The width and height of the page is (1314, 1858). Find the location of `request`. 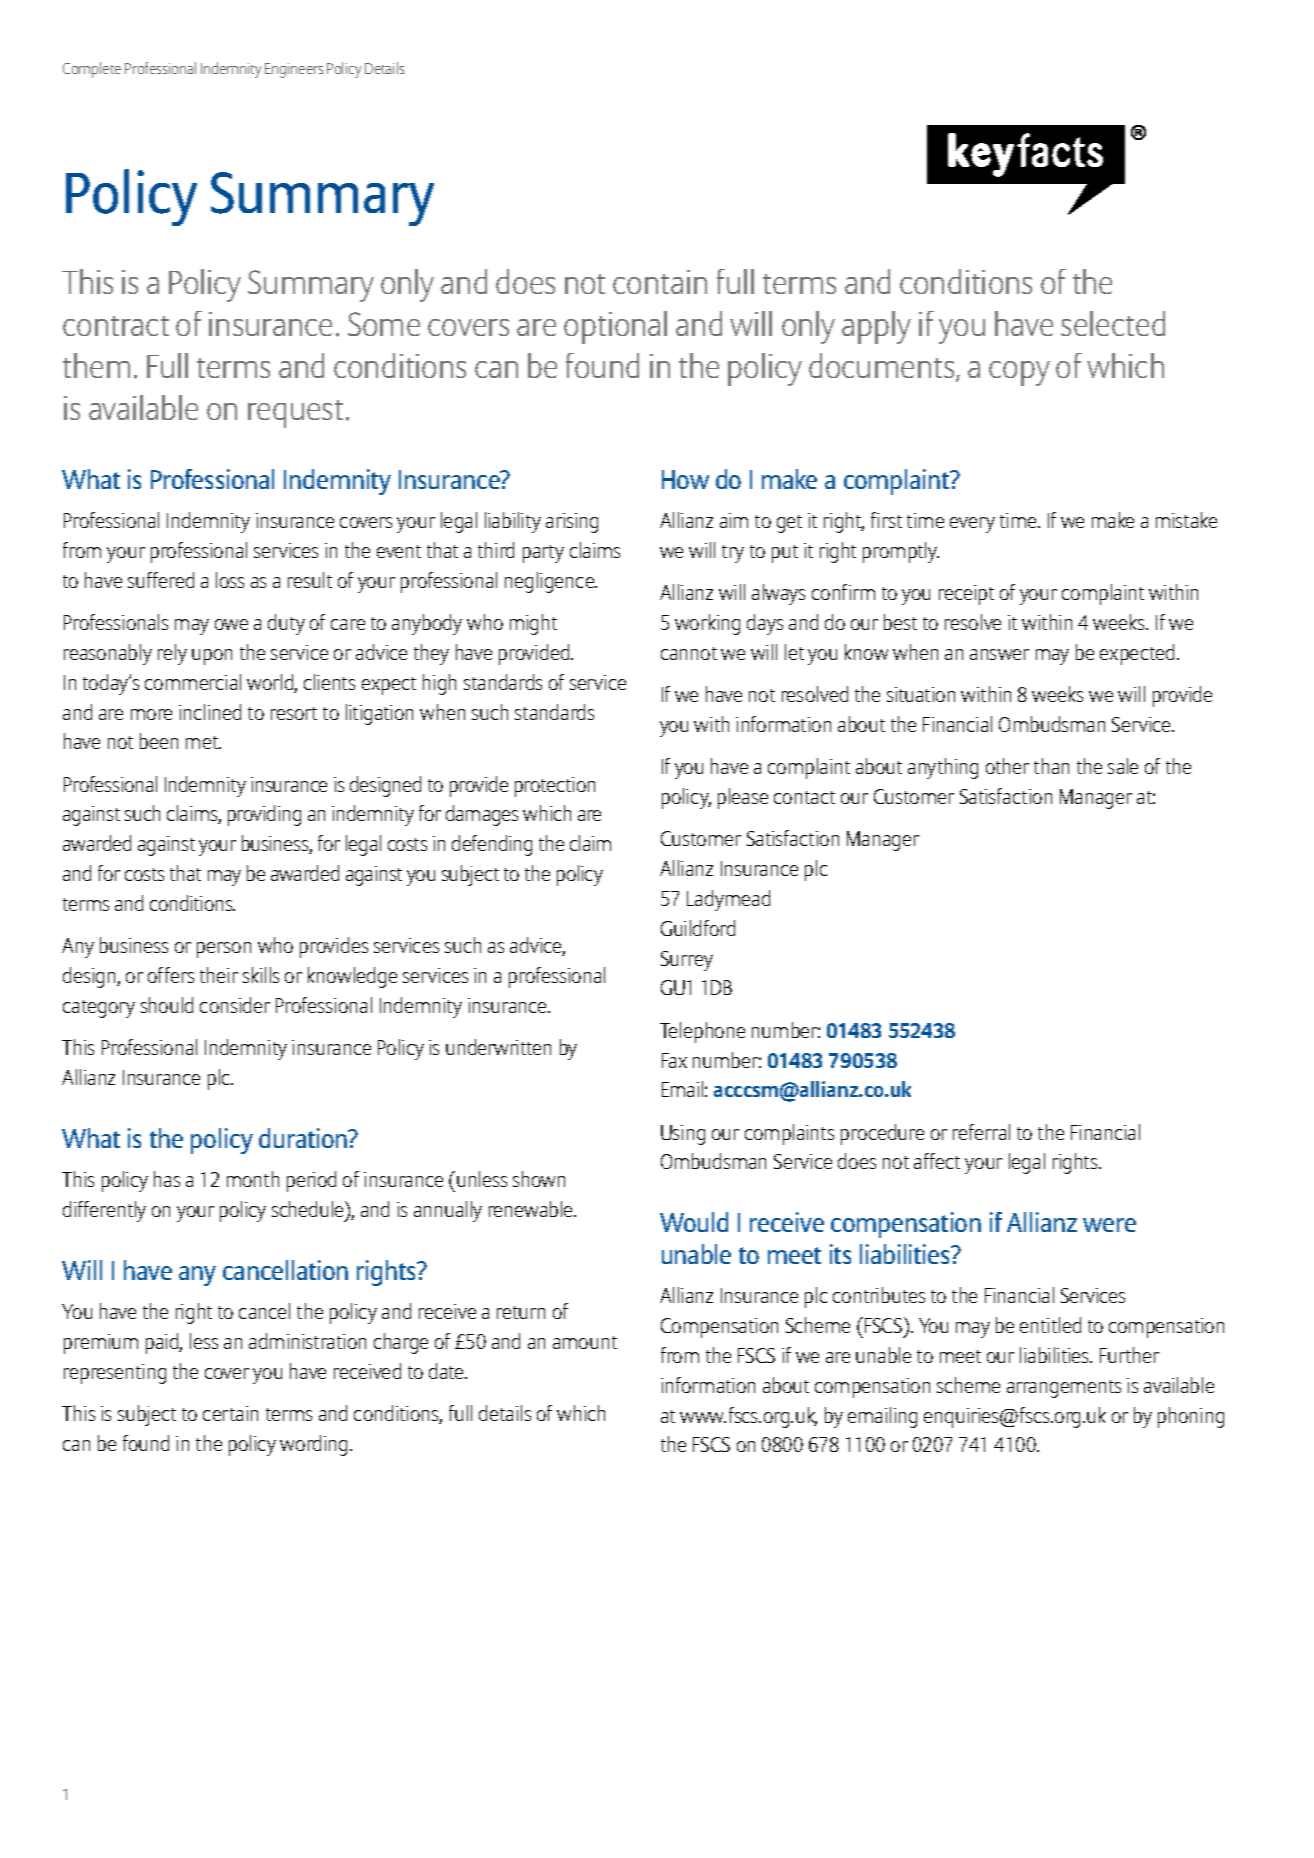

request is located at coordinates (295, 414).
